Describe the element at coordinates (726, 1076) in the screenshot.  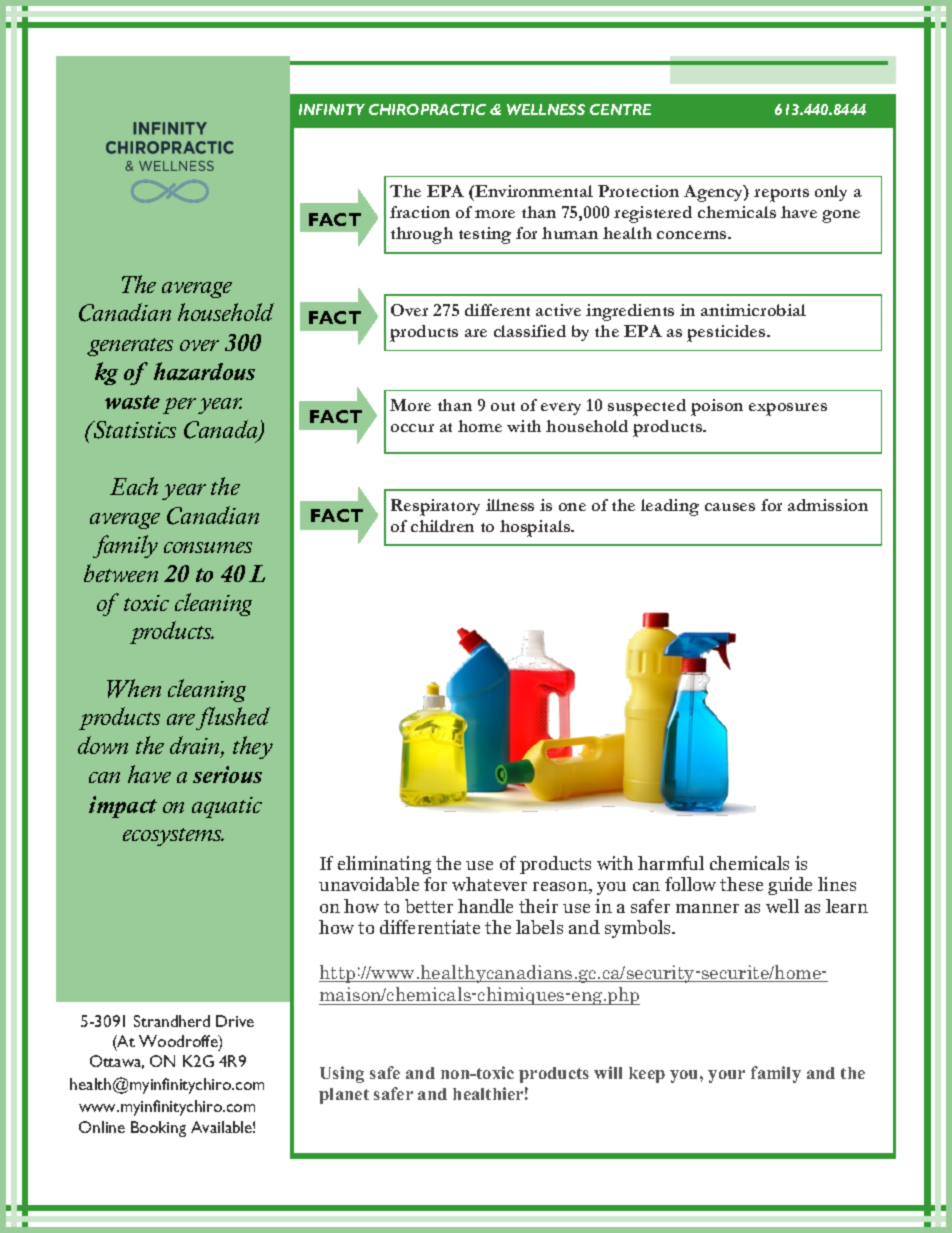
I see `your` at that location.
